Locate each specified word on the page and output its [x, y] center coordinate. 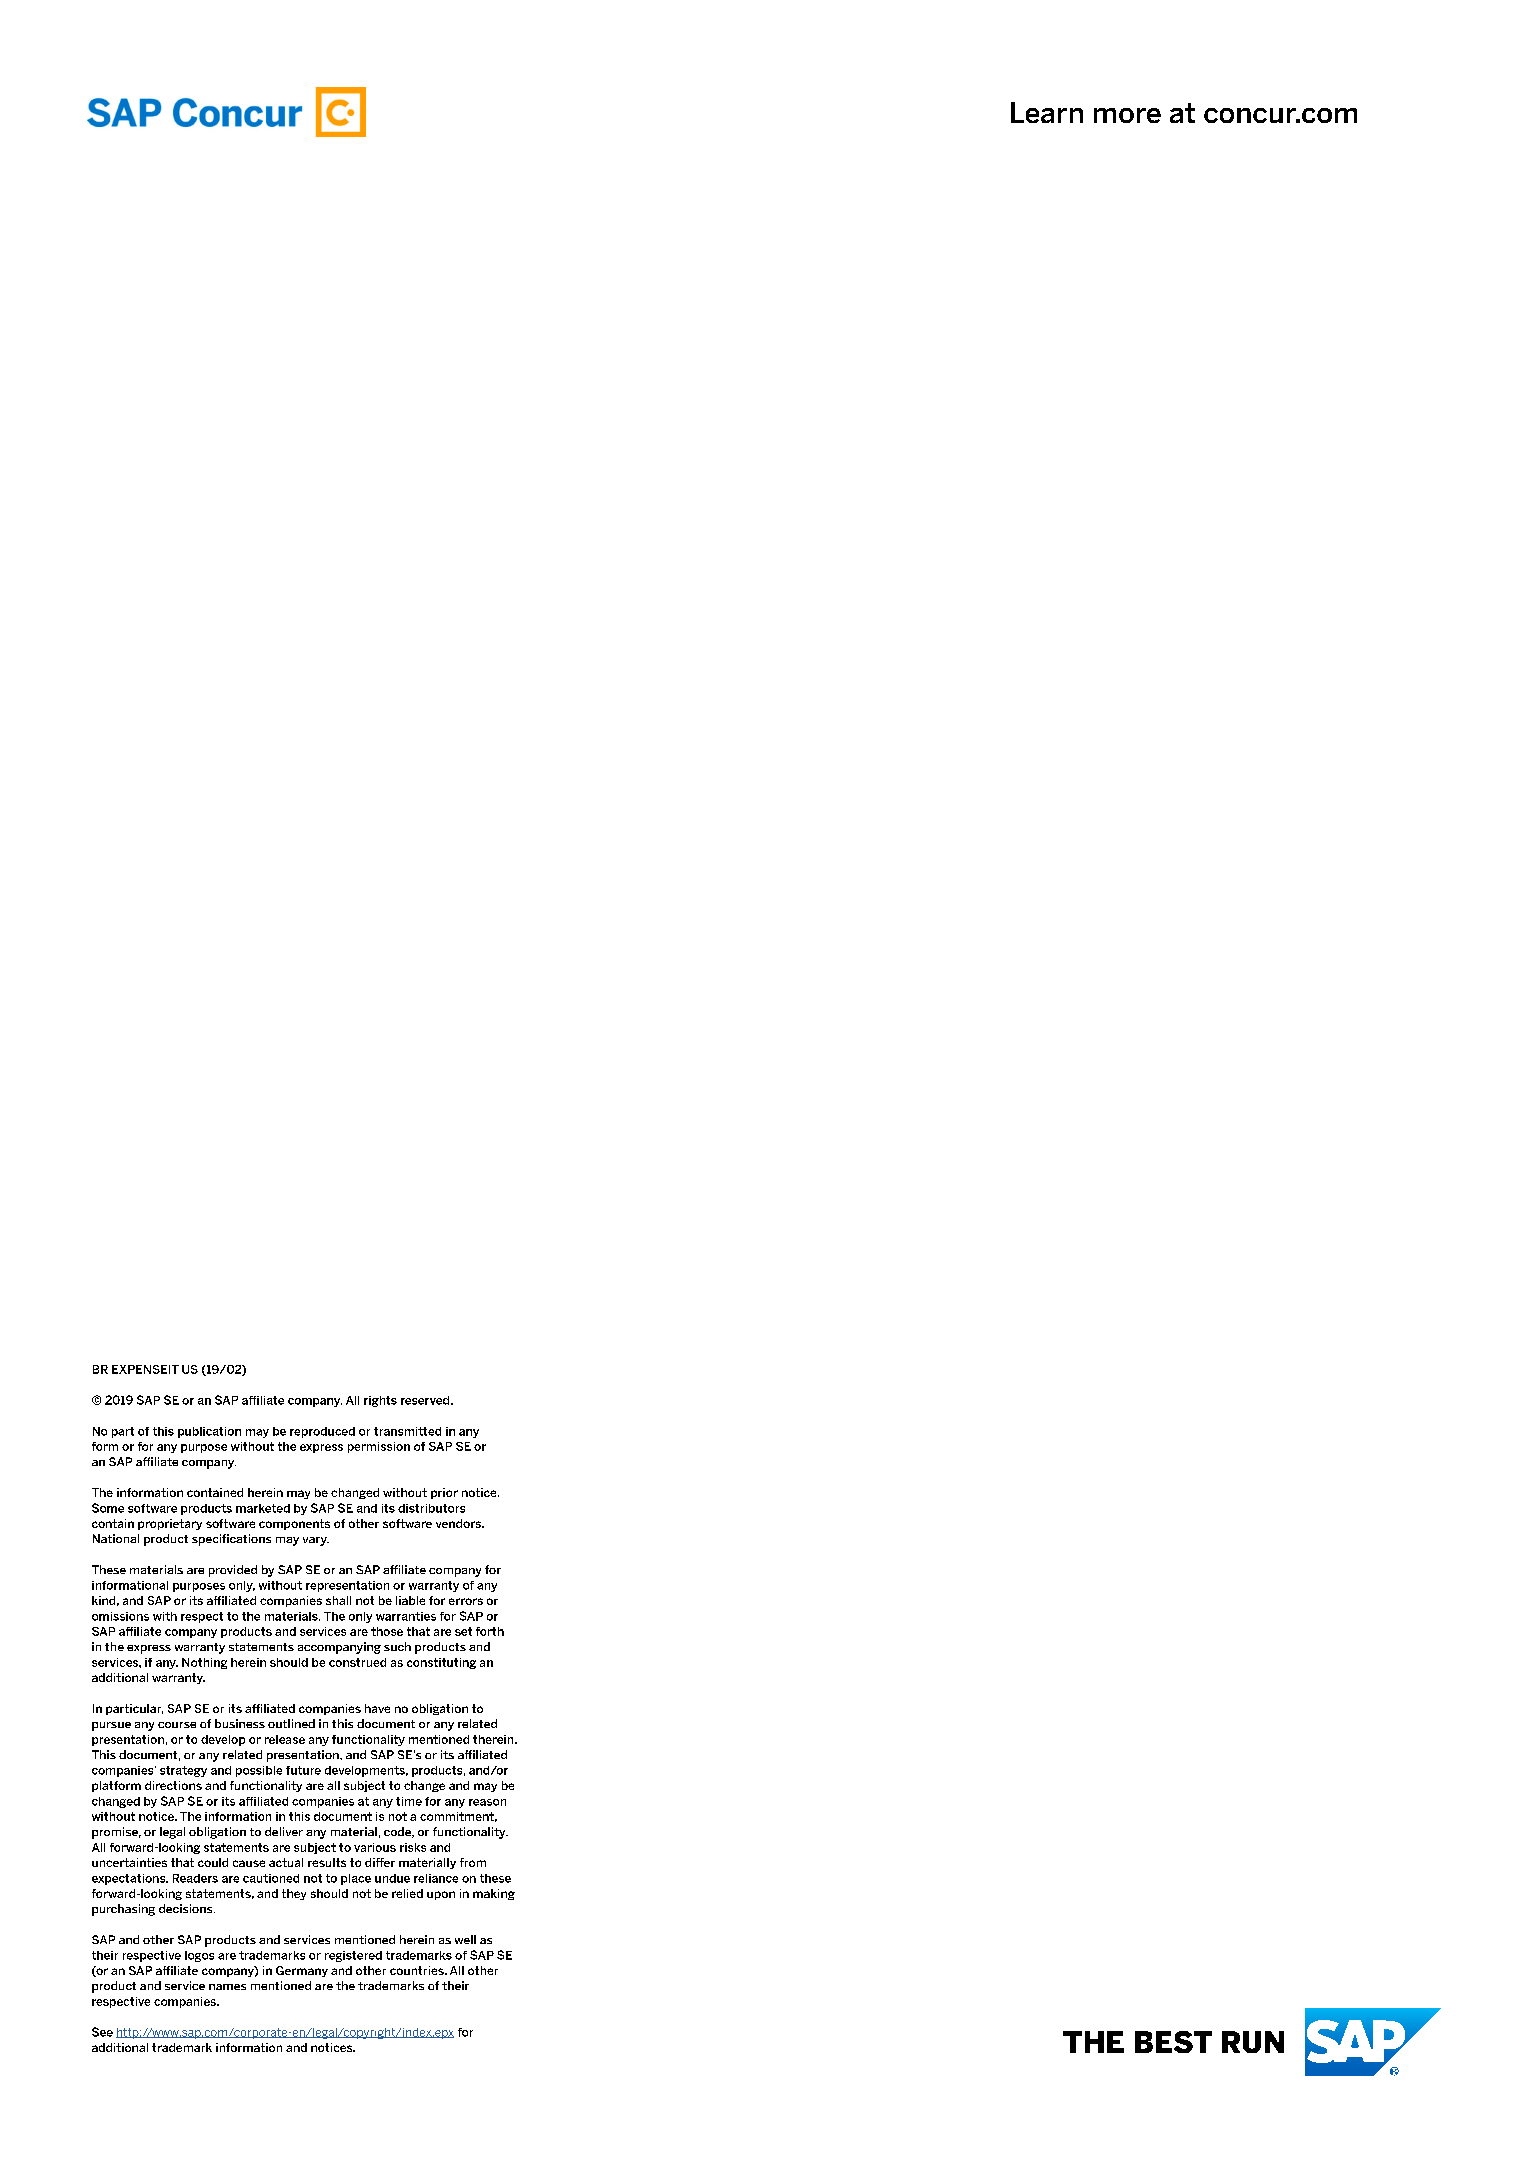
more [1127, 115]
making [494, 1894]
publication [209, 1432]
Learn [1047, 112]
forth [490, 1631]
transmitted [407, 1431]
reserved [426, 1400]
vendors [459, 1523]
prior [444, 1493]
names [227, 1987]
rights [380, 1401]
